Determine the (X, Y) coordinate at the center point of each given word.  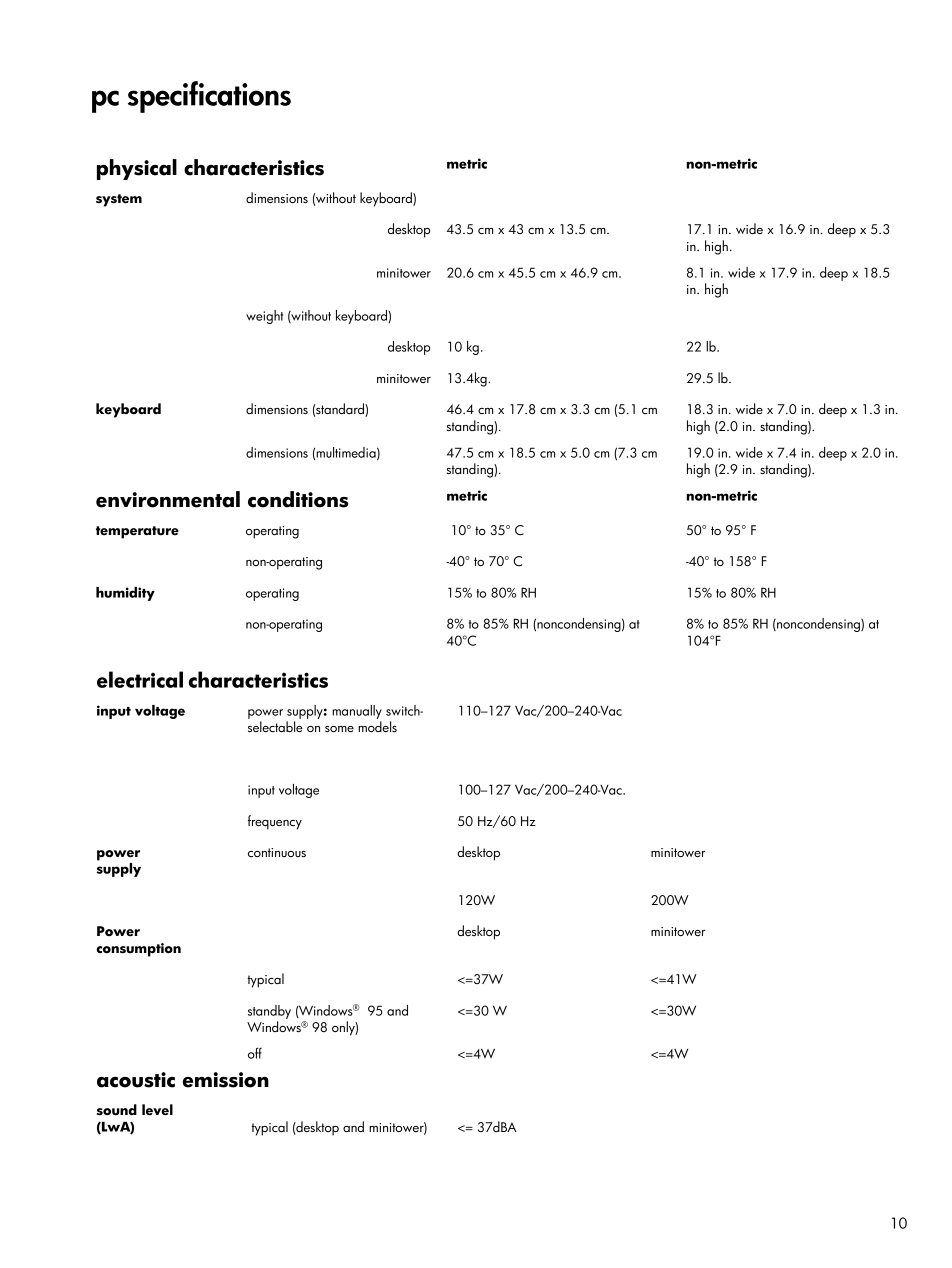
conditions (298, 499)
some (339, 729)
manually (357, 712)
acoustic (136, 1080)
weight (264, 317)
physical (137, 169)
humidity (125, 594)
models (377, 726)
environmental (168, 499)
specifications (209, 97)
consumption (138, 950)
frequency (275, 822)
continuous (277, 852)
